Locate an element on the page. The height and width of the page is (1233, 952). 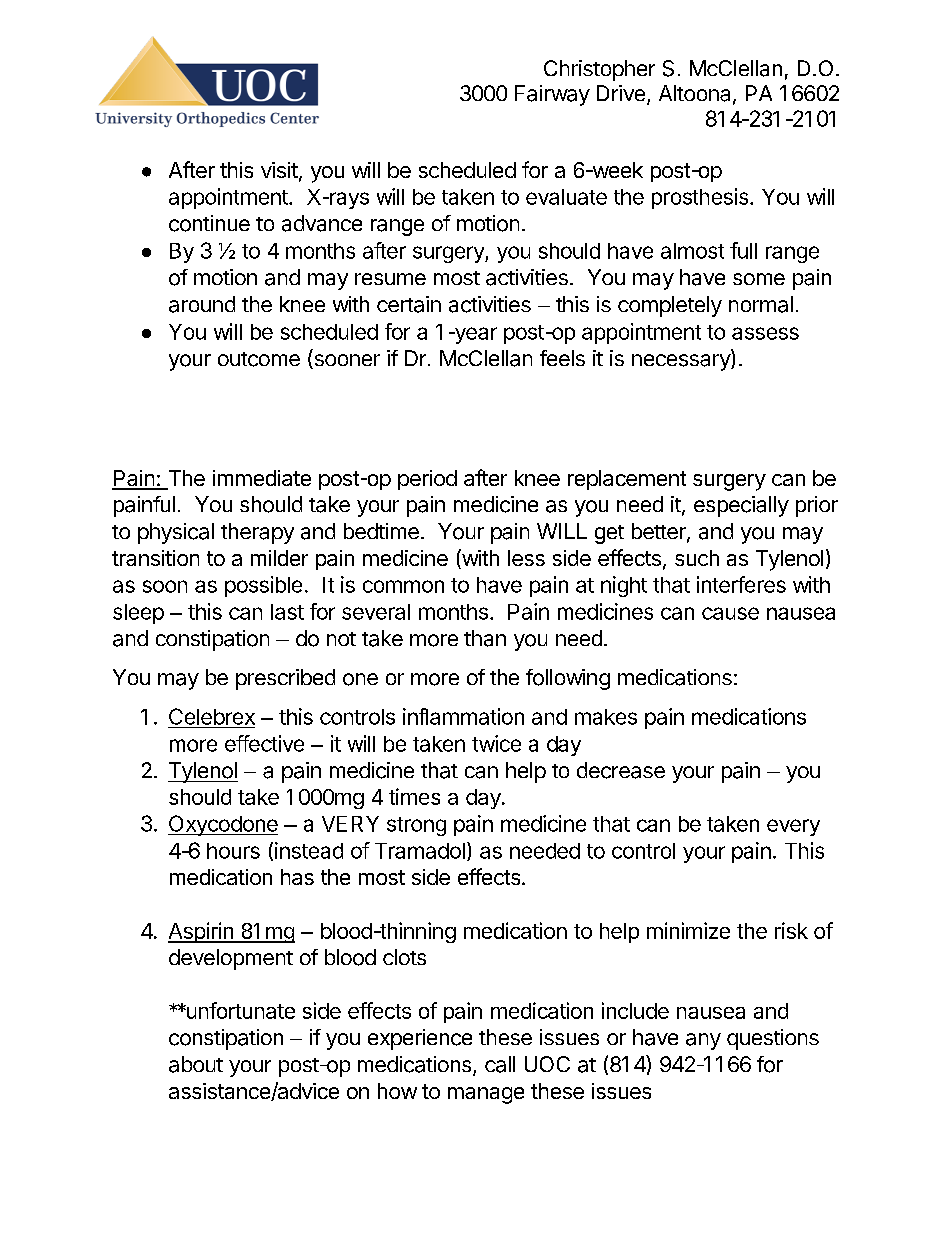
less is located at coordinates (526, 558).
